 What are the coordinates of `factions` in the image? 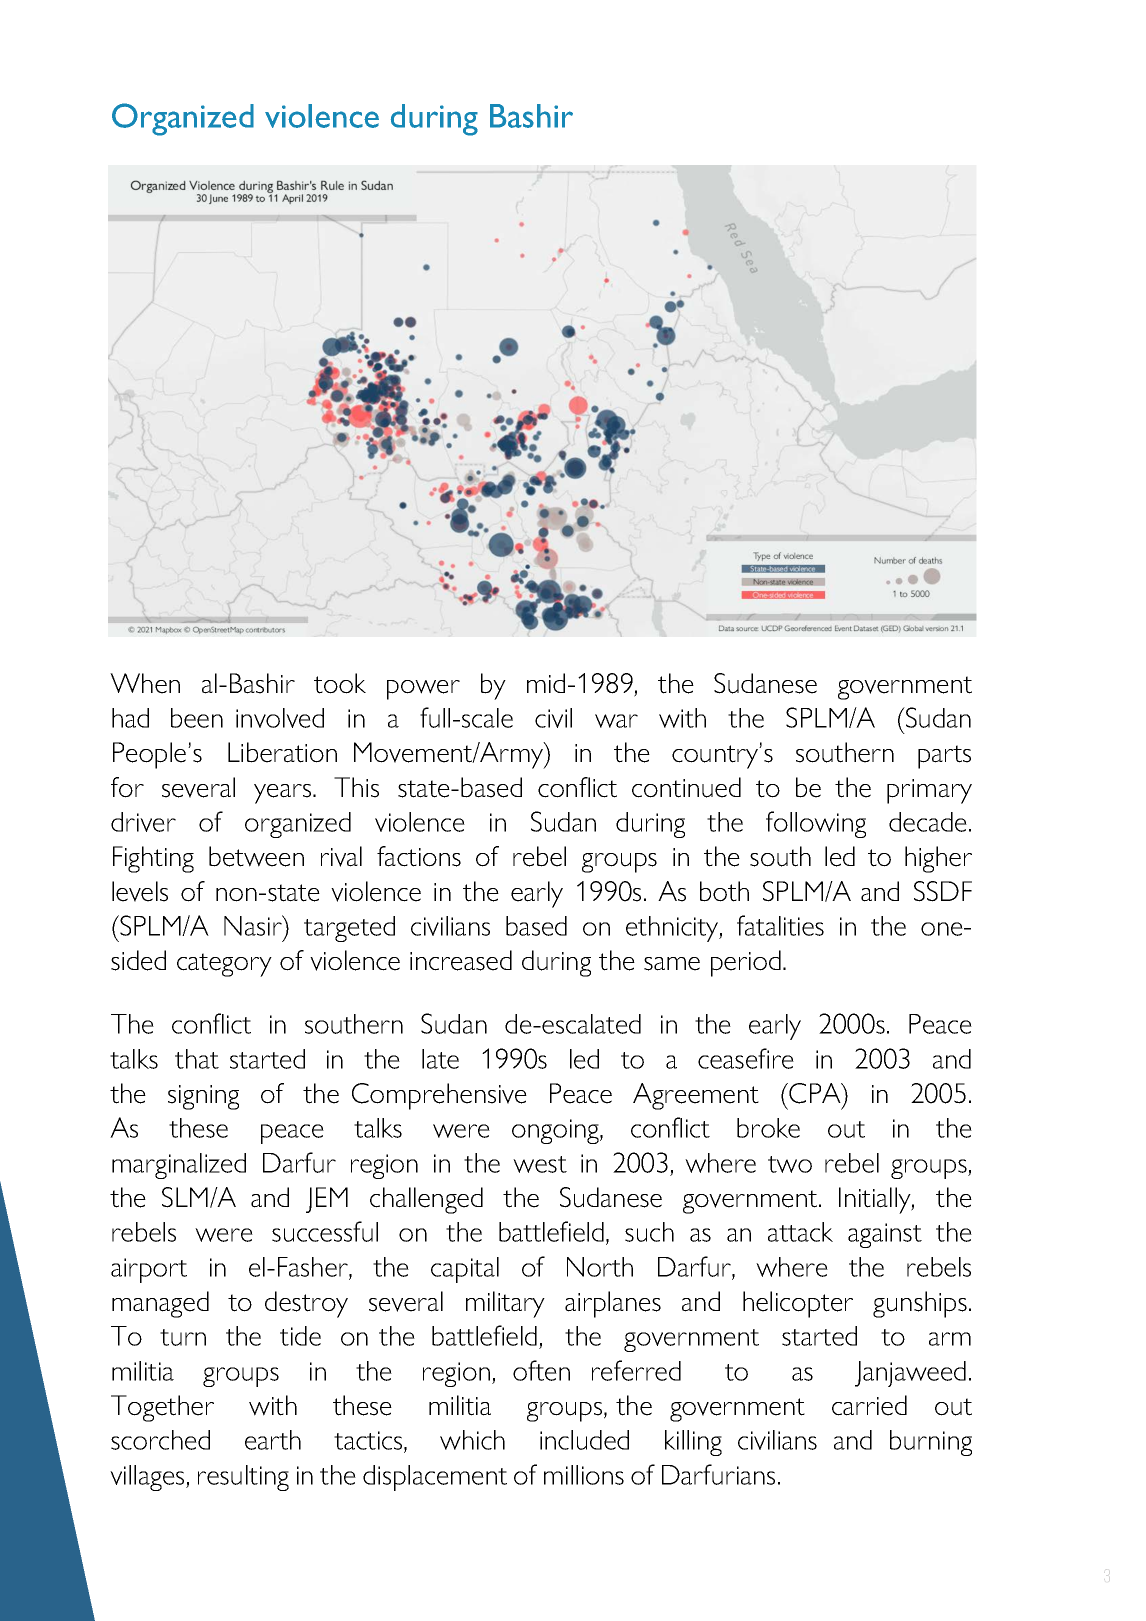 It's located at (419, 856).
